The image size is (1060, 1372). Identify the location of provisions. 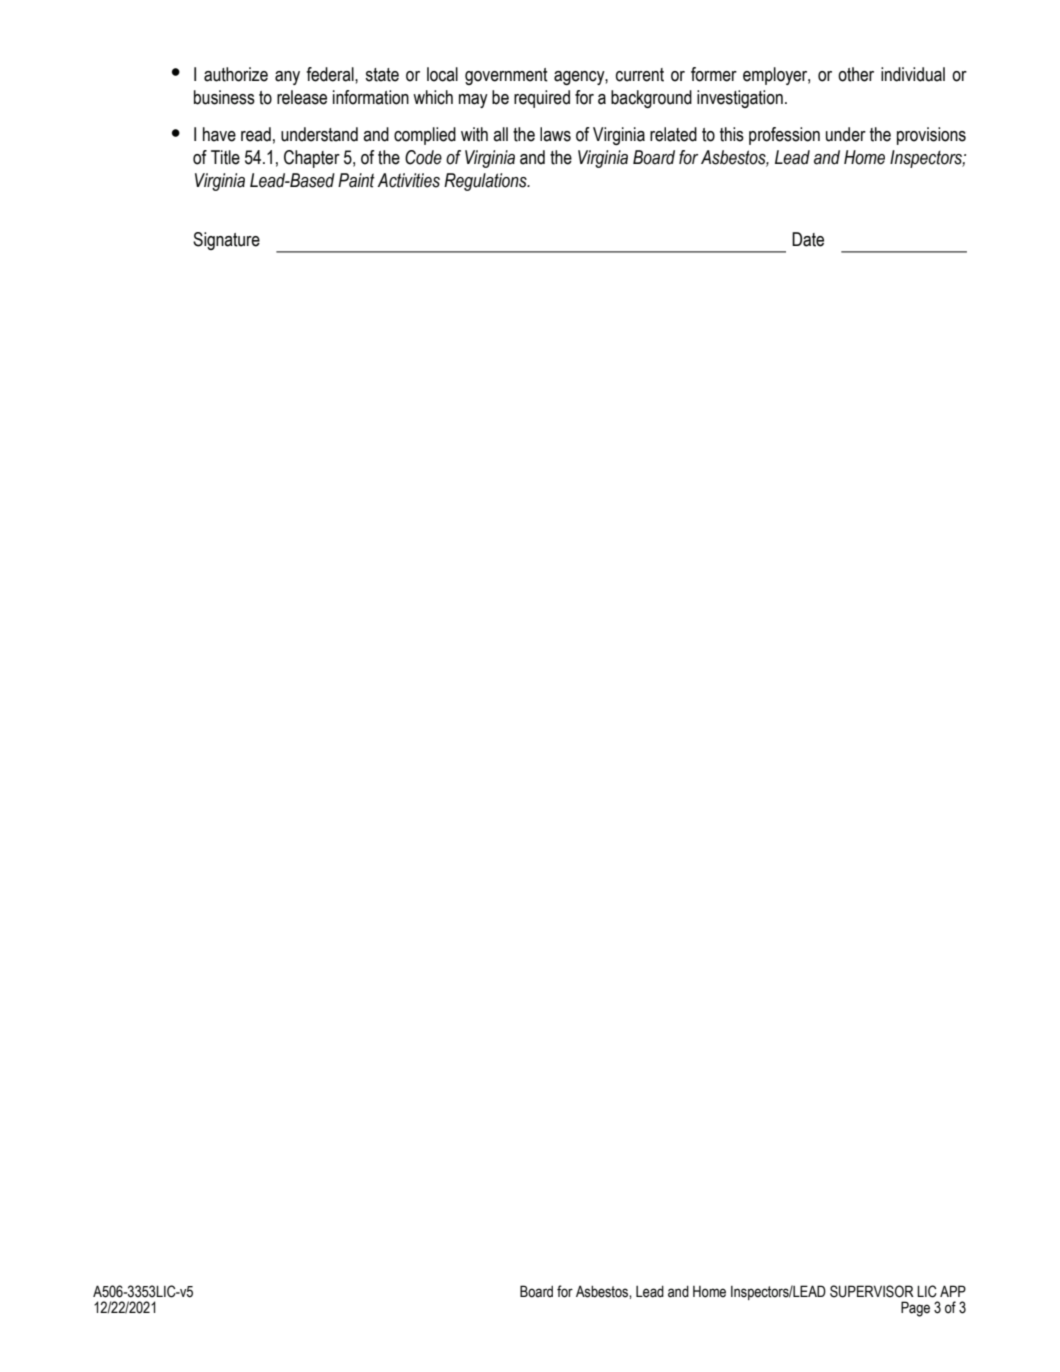
(931, 136).
